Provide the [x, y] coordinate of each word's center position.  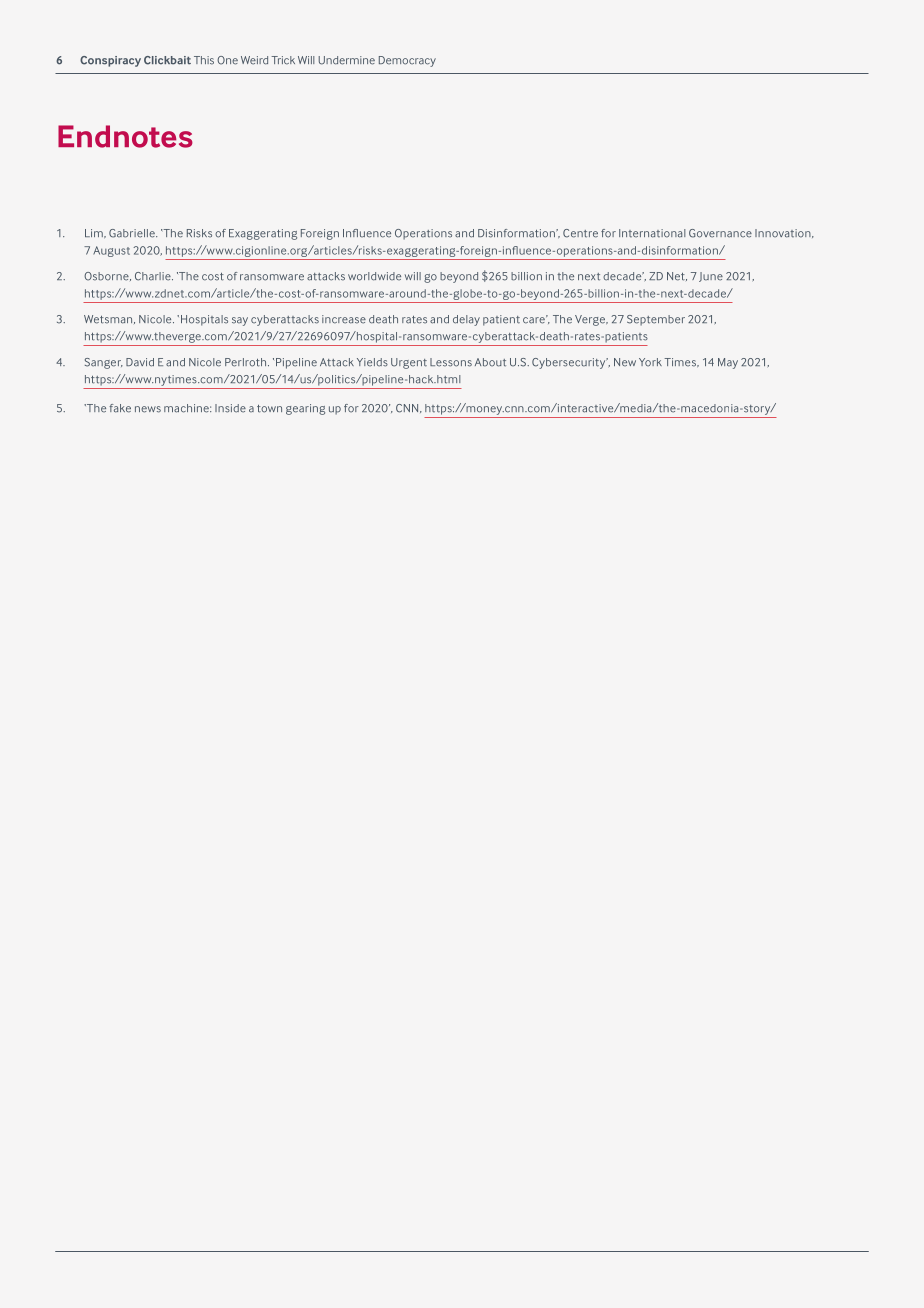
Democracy [407, 61]
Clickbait [167, 60]
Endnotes [125, 136]
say [240, 321]
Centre [580, 233]
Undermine [347, 60]
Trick [283, 60]
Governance [720, 233]
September [656, 320]
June [711, 277]
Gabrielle [133, 233]
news [148, 409]
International [652, 233]
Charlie [154, 276]
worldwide [374, 276]
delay [466, 320]
